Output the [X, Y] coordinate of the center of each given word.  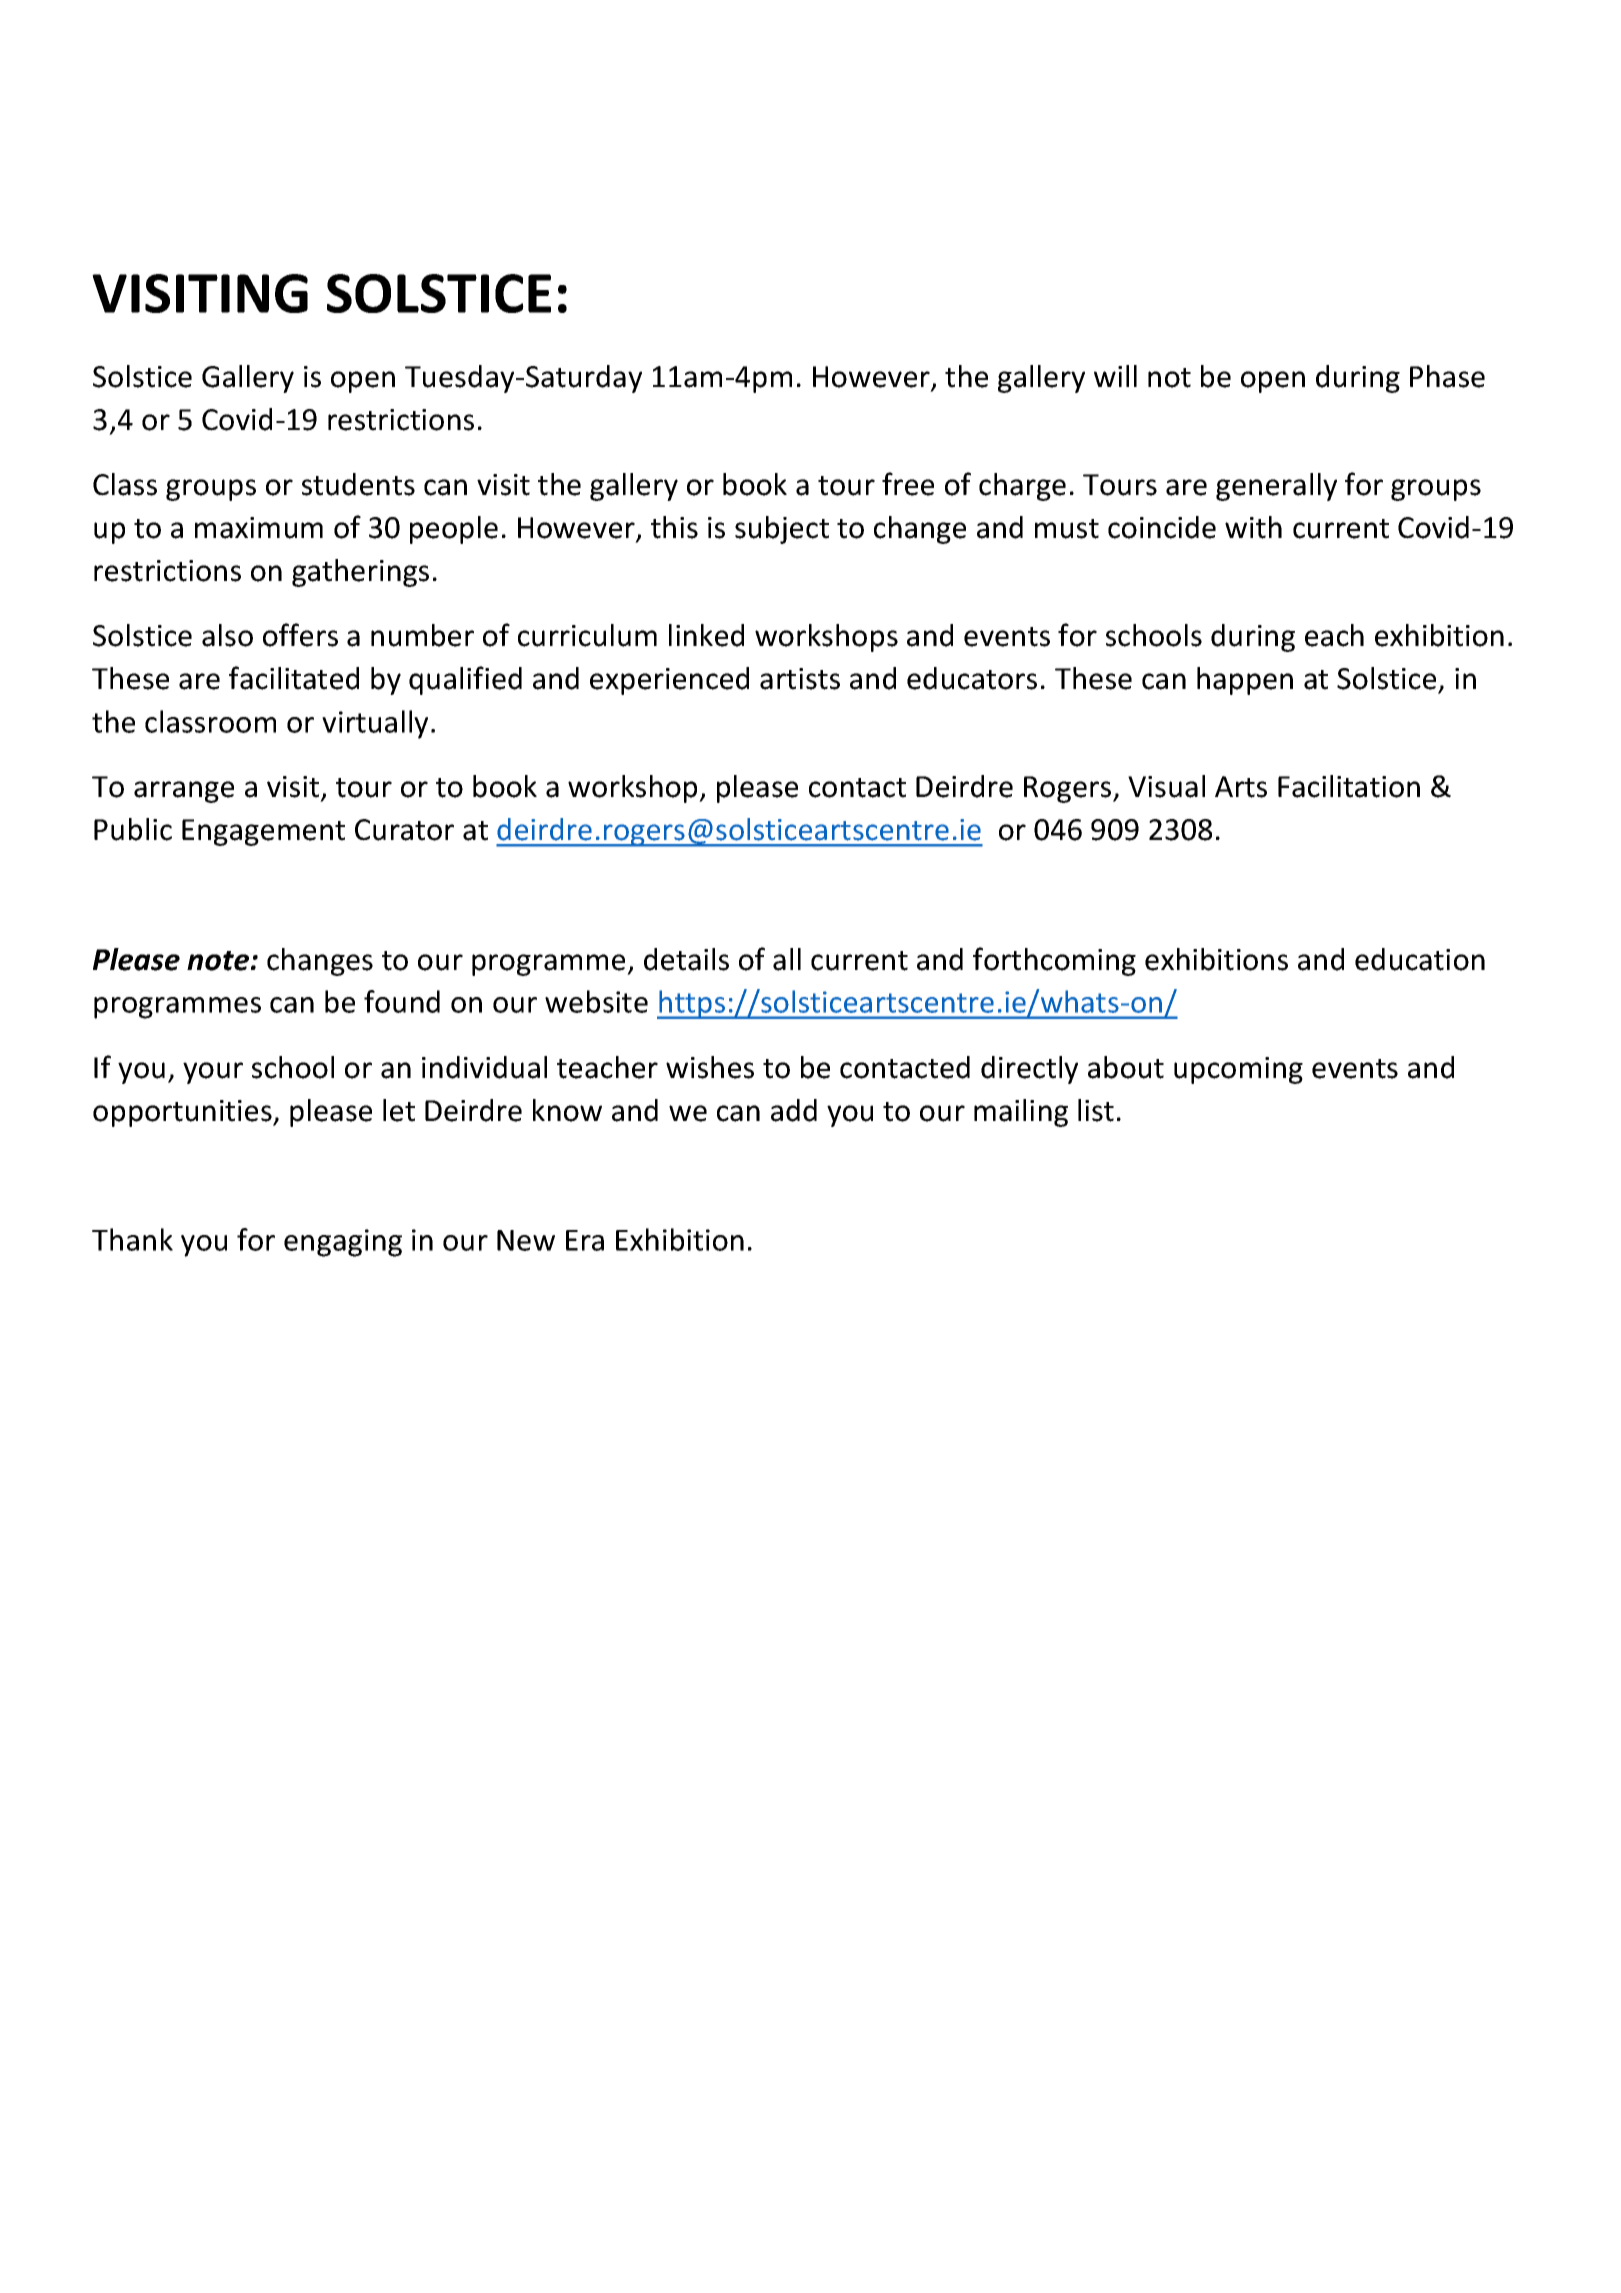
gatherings [360, 573]
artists [800, 679]
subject [782, 530]
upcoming [1238, 1070]
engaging [343, 1243]
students [358, 484]
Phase [1447, 376]
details [686, 959]
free [908, 484]
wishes [710, 1067]
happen [1245, 681]
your [213, 1073]
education [1420, 959]
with [1253, 527]
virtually [375, 724]
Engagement [263, 832]
